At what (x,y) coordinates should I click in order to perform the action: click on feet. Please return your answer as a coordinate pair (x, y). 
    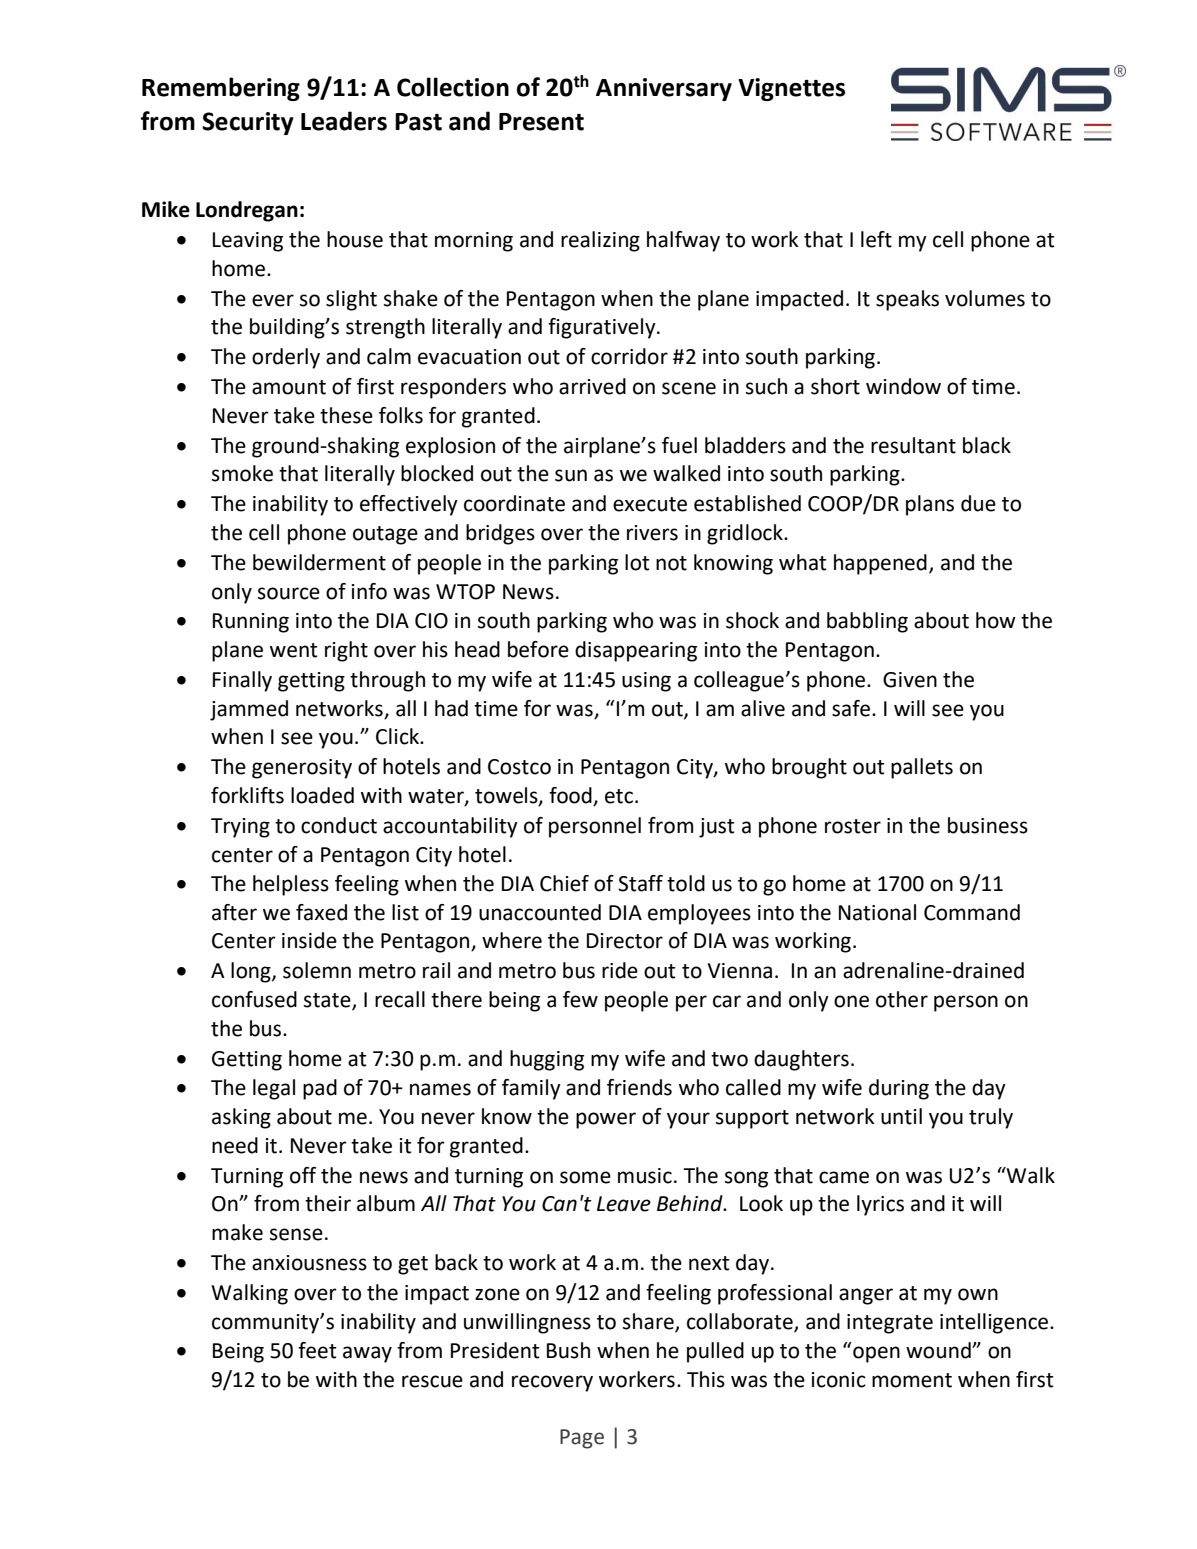
    Looking at the image, I should click on (317, 1350).
